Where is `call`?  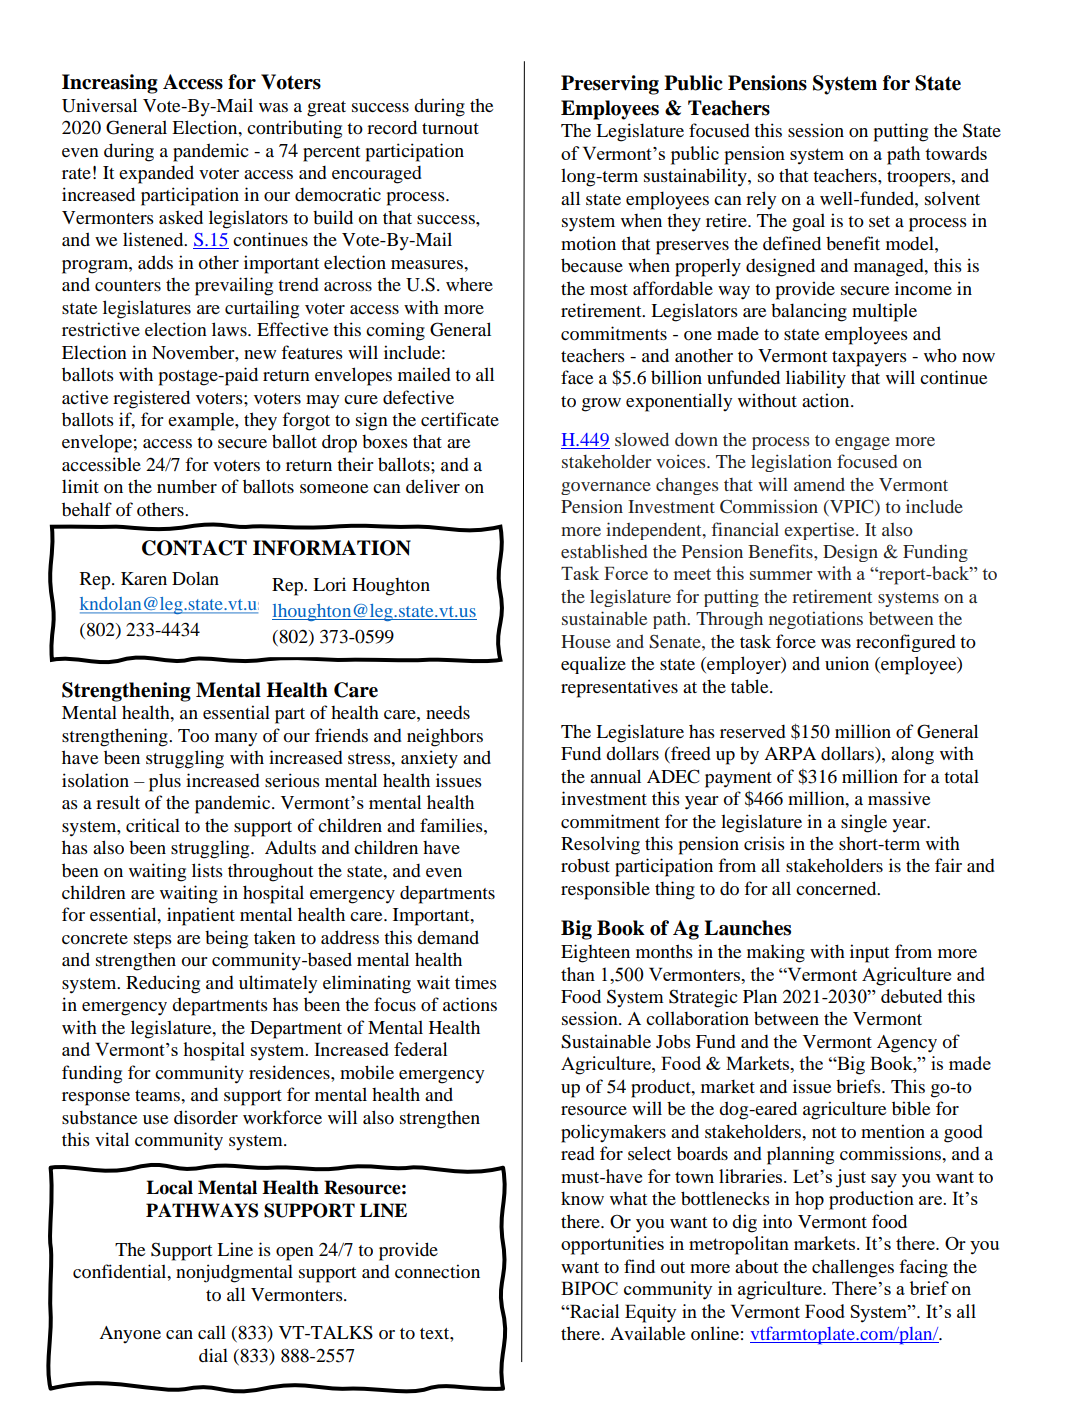
call is located at coordinates (212, 1332).
